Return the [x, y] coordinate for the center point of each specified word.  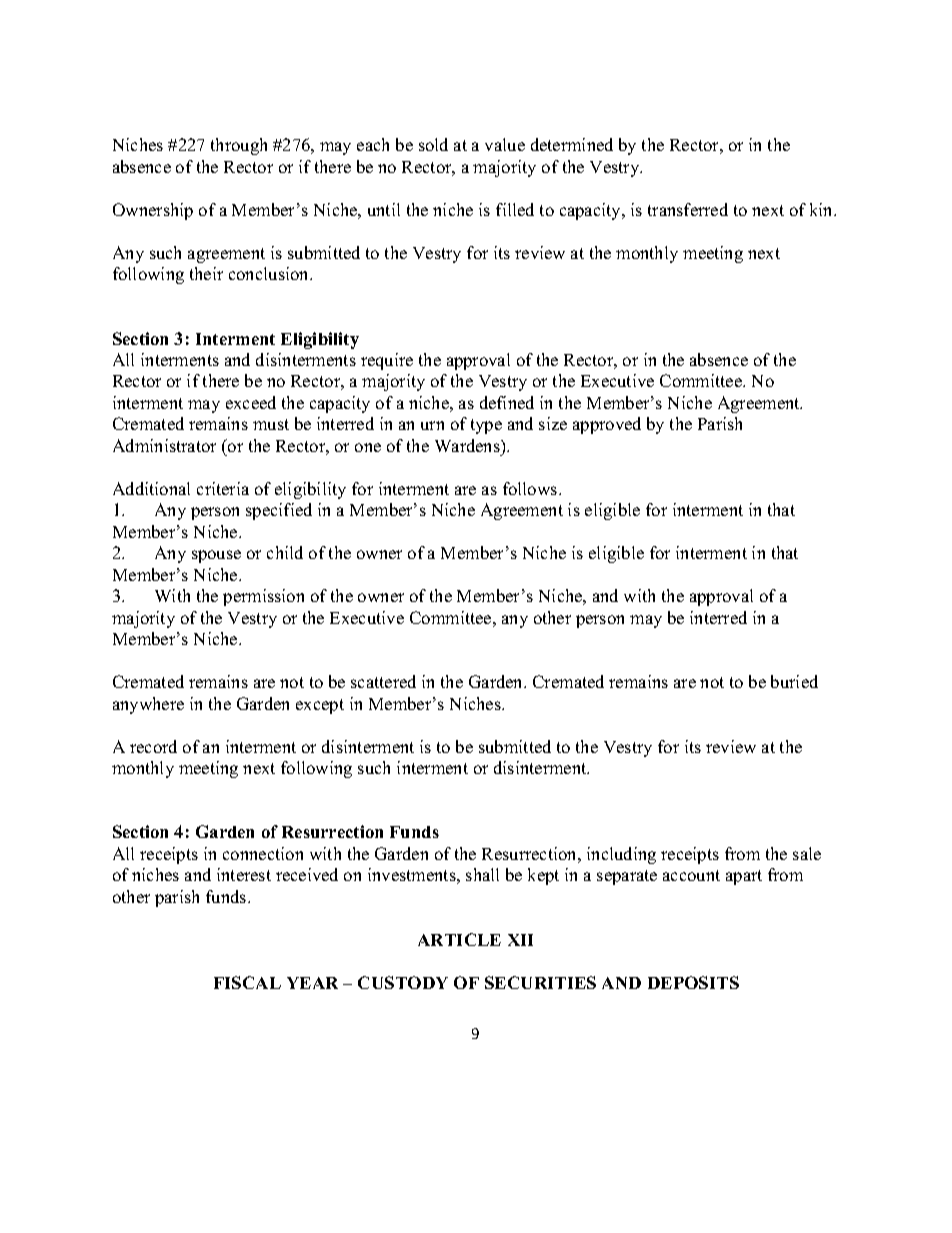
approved [607, 425]
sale [807, 853]
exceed [251, 402]
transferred [688, 209]
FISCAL [247, 982]
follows [531, 488]
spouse [216, 556]
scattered [383, 681]
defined [507, 402]
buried [794, 681]
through [239, 146]
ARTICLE [459, 939]
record [153, 746]
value [505, 144]
